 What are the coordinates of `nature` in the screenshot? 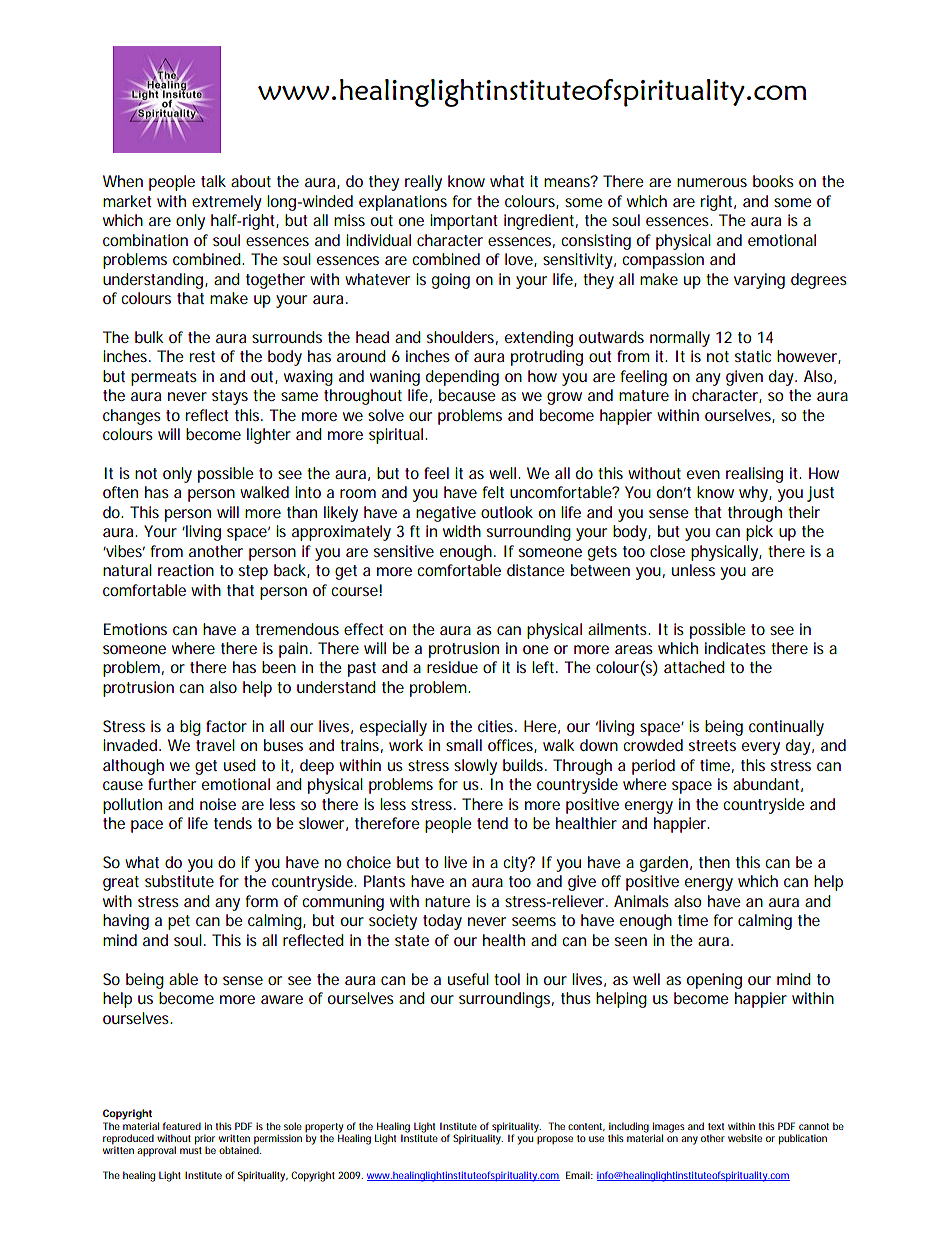 It's located at (447, 901).
